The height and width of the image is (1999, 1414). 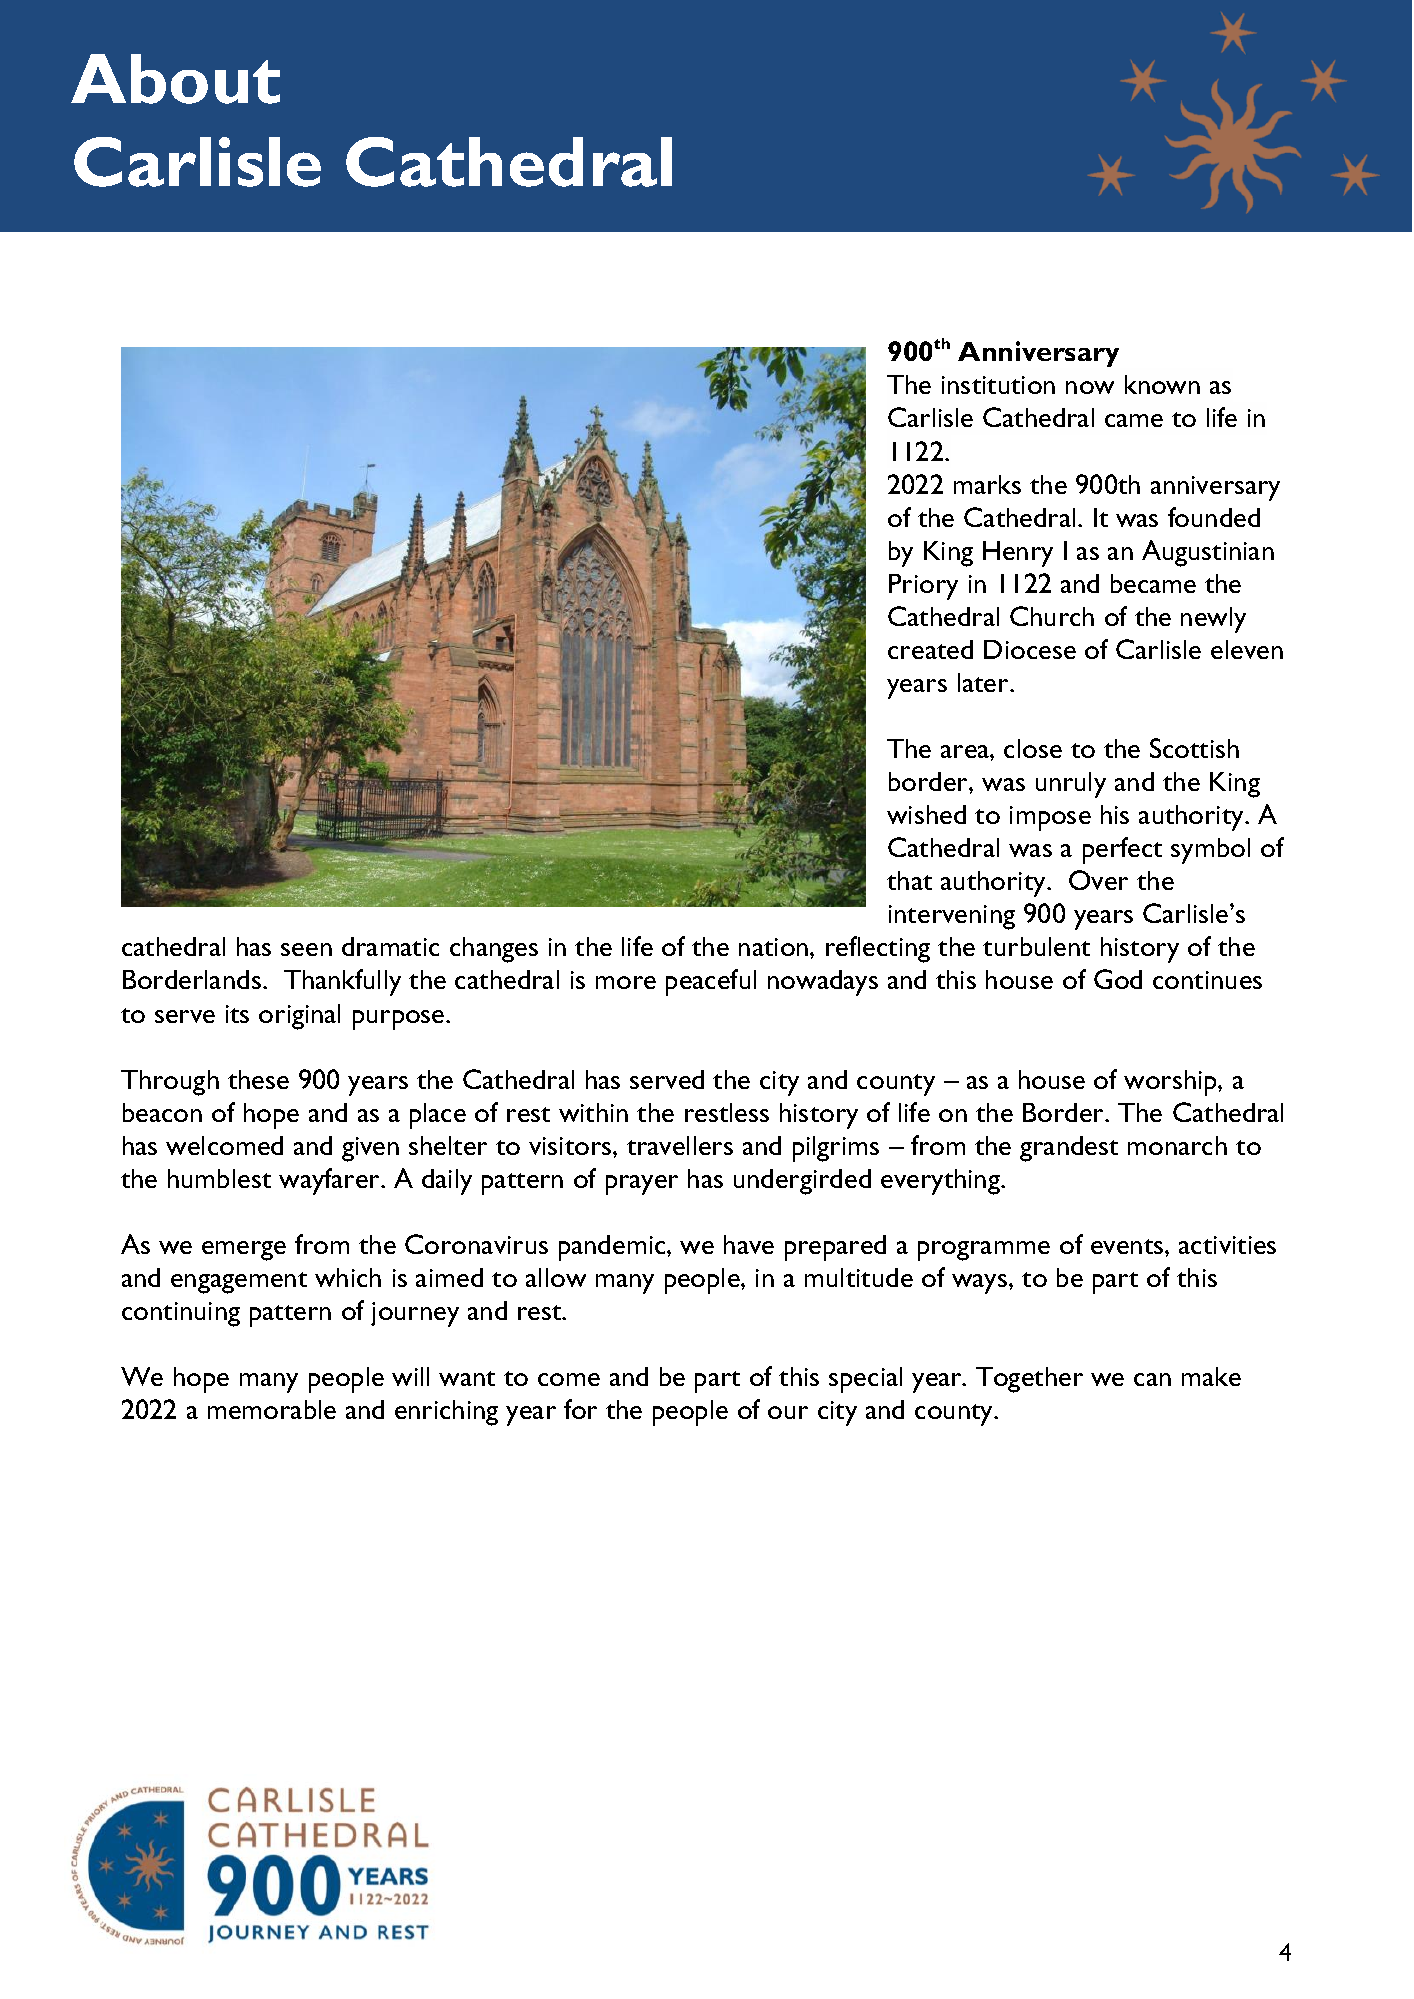 I want to click on created, so click(x=930, y=649).
